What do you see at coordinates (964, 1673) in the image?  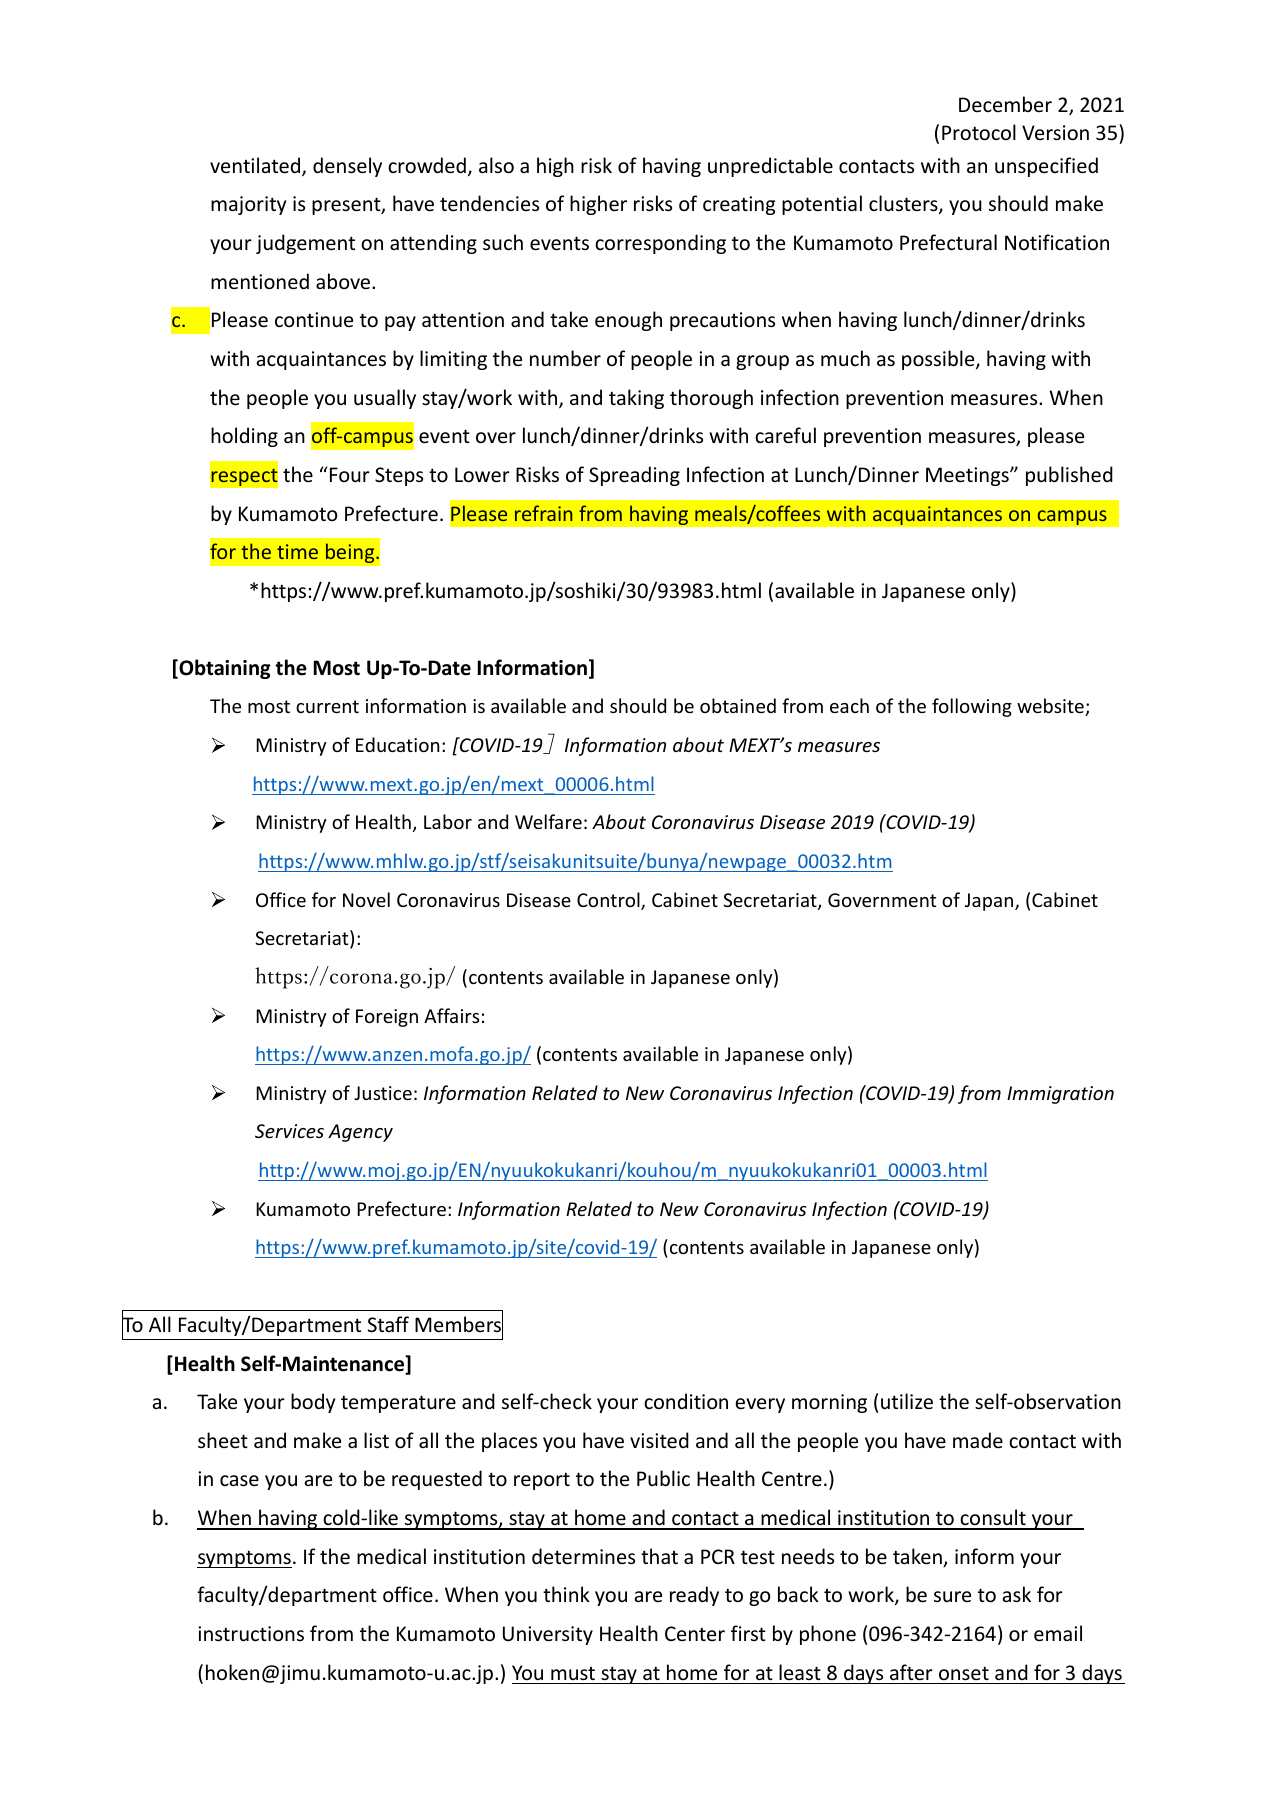 I see `onset` at bounding box center [964, 1673].
